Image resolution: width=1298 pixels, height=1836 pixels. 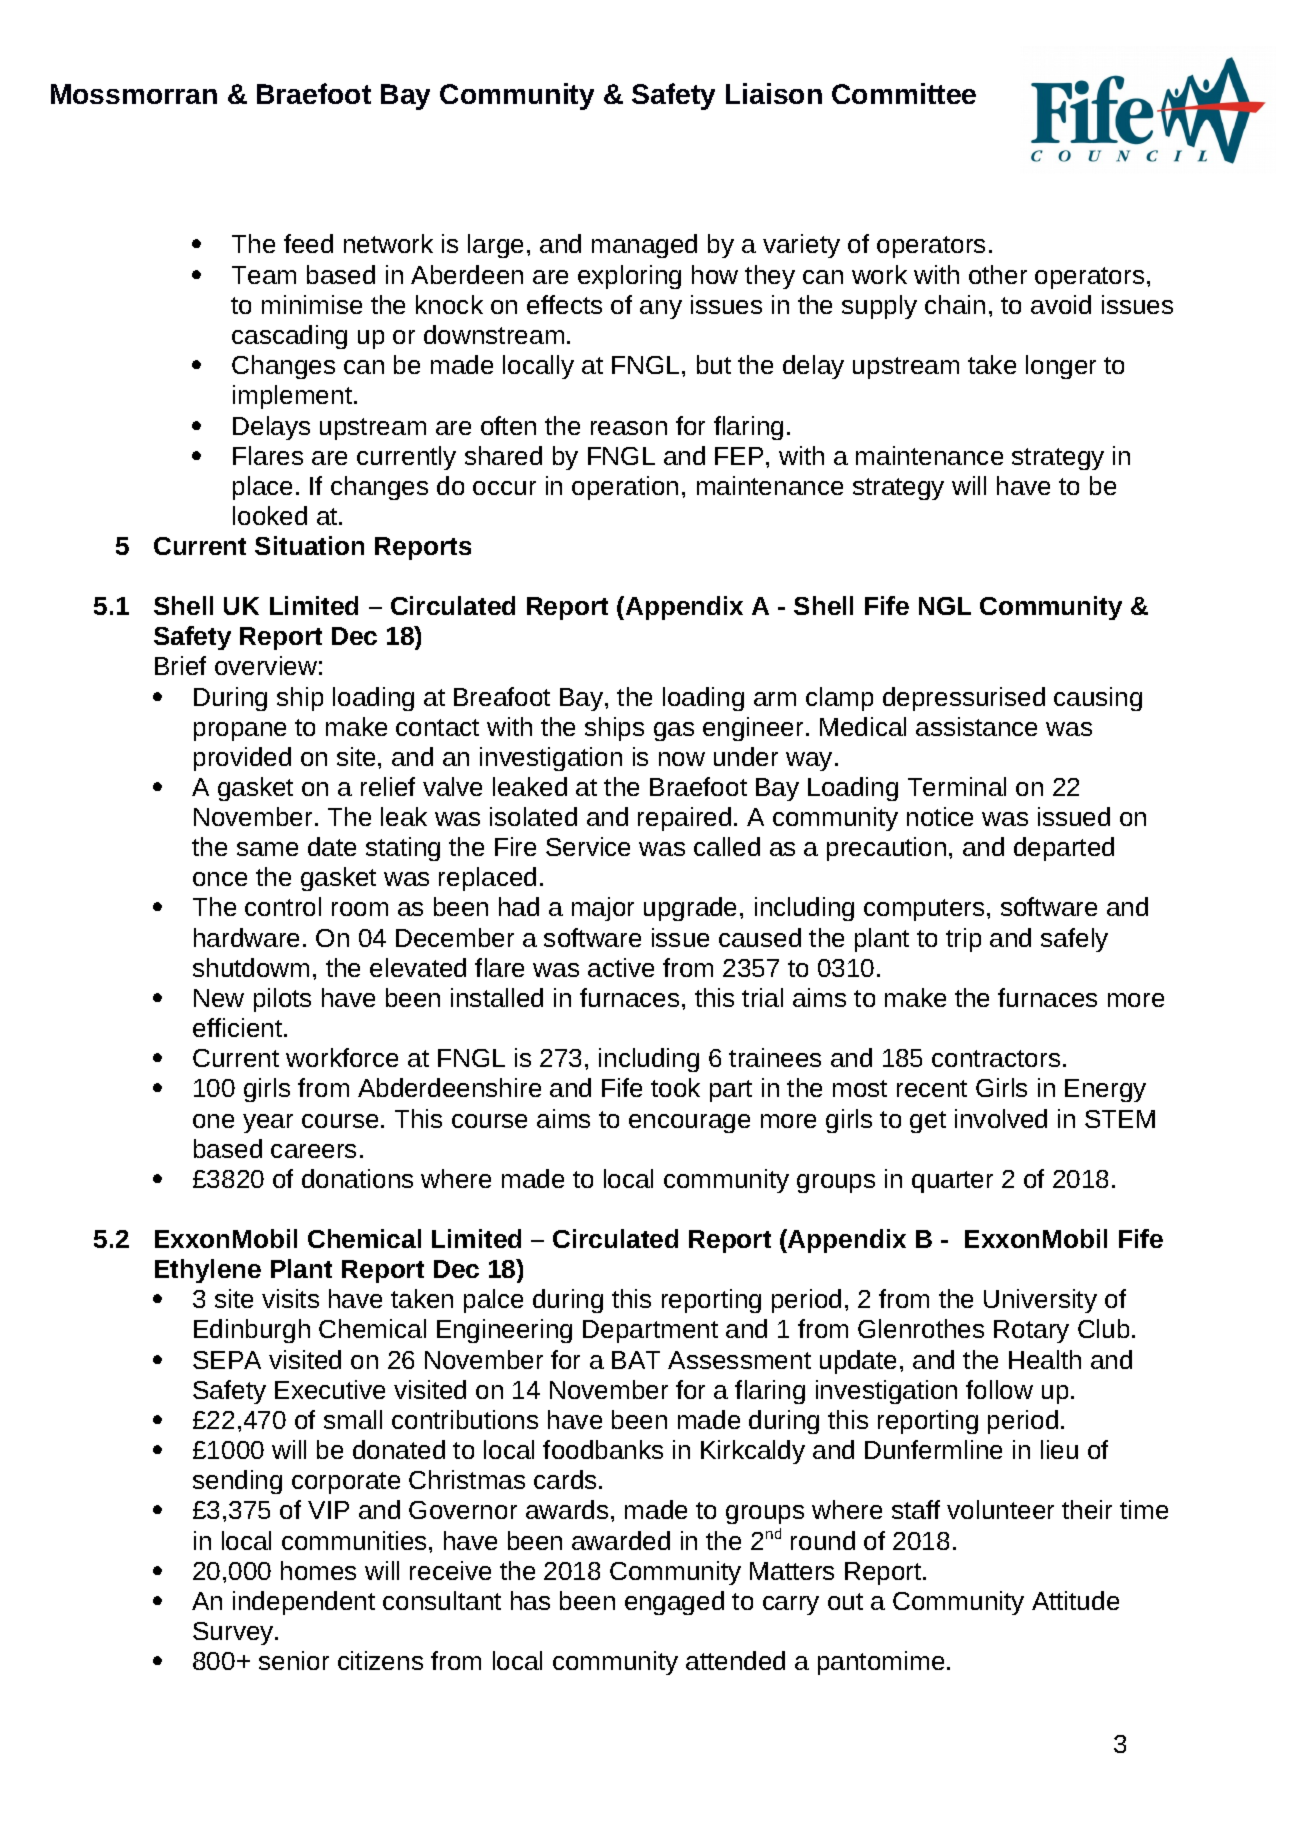 I want to click on engaged, so click(x=674, y=1603).
